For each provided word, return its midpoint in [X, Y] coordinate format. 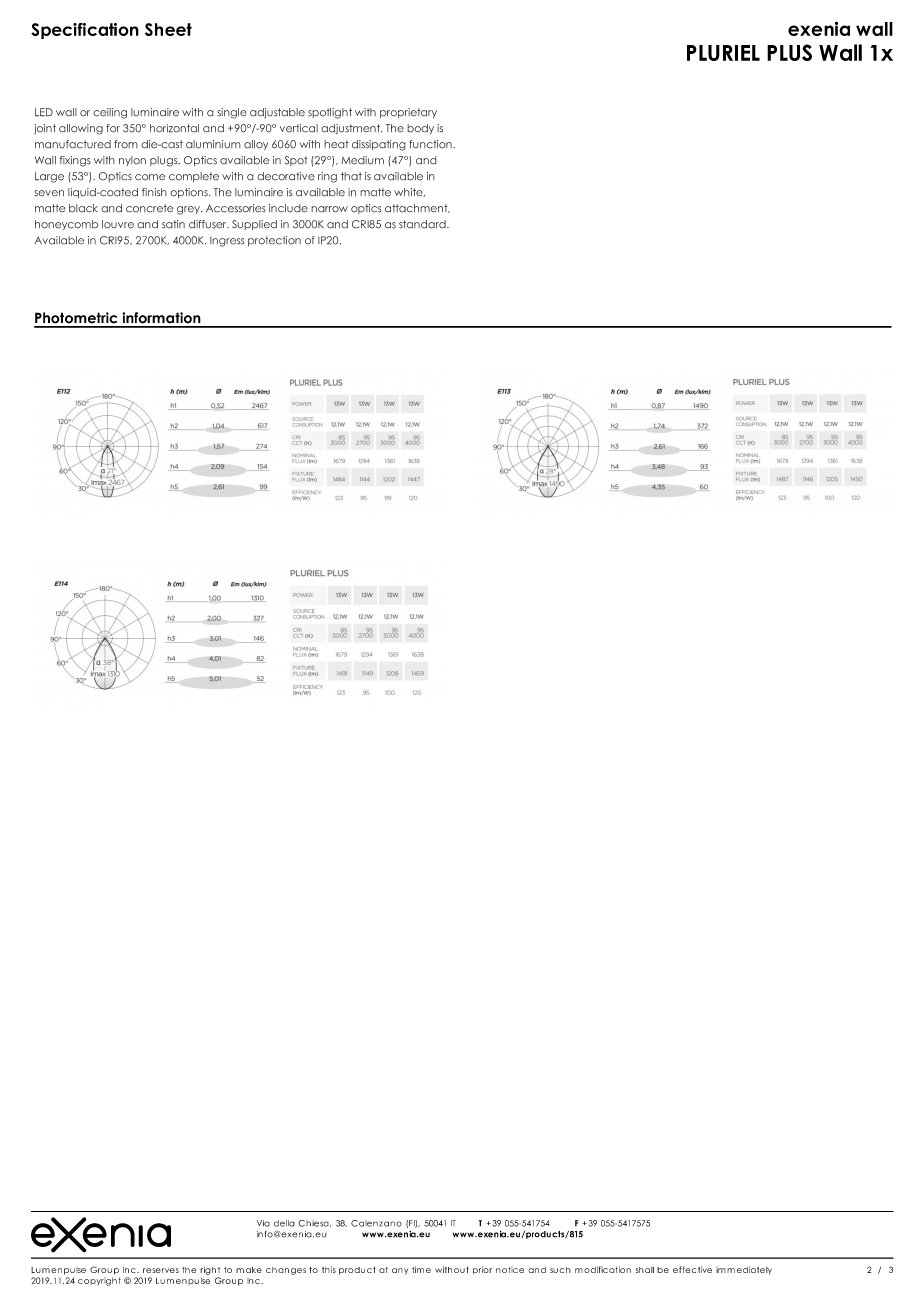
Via [263, 1223]
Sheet [168, 29]
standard [423, 224]
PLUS [789, 52]
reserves [161, 1270]
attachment [417, 208]
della [284, 1223]
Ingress [227, 241]
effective [692, 1269]
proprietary [408, 113]
